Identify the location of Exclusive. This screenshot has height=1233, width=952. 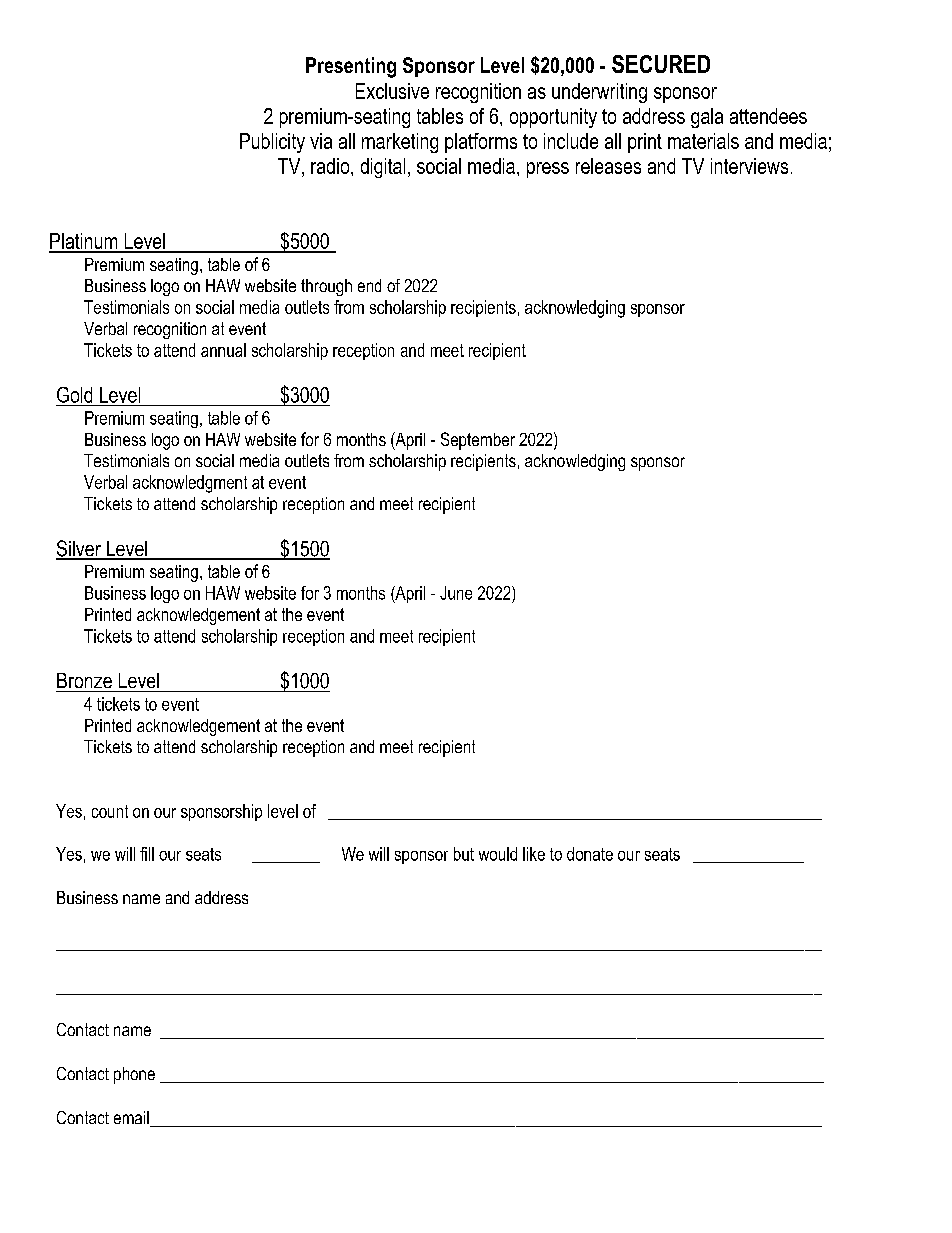
(392, 91).
